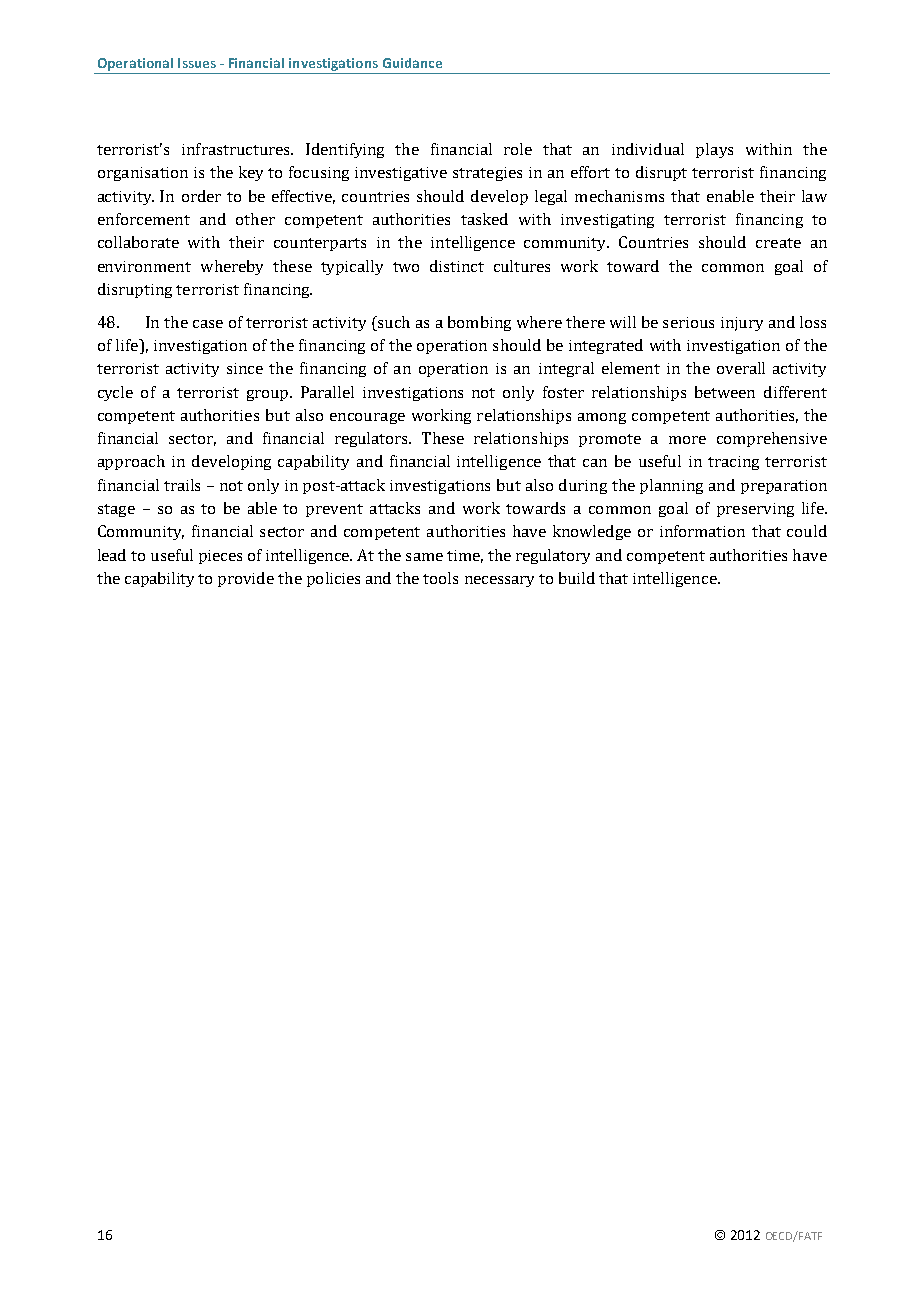  I want to click on law, so click(814, 196).
